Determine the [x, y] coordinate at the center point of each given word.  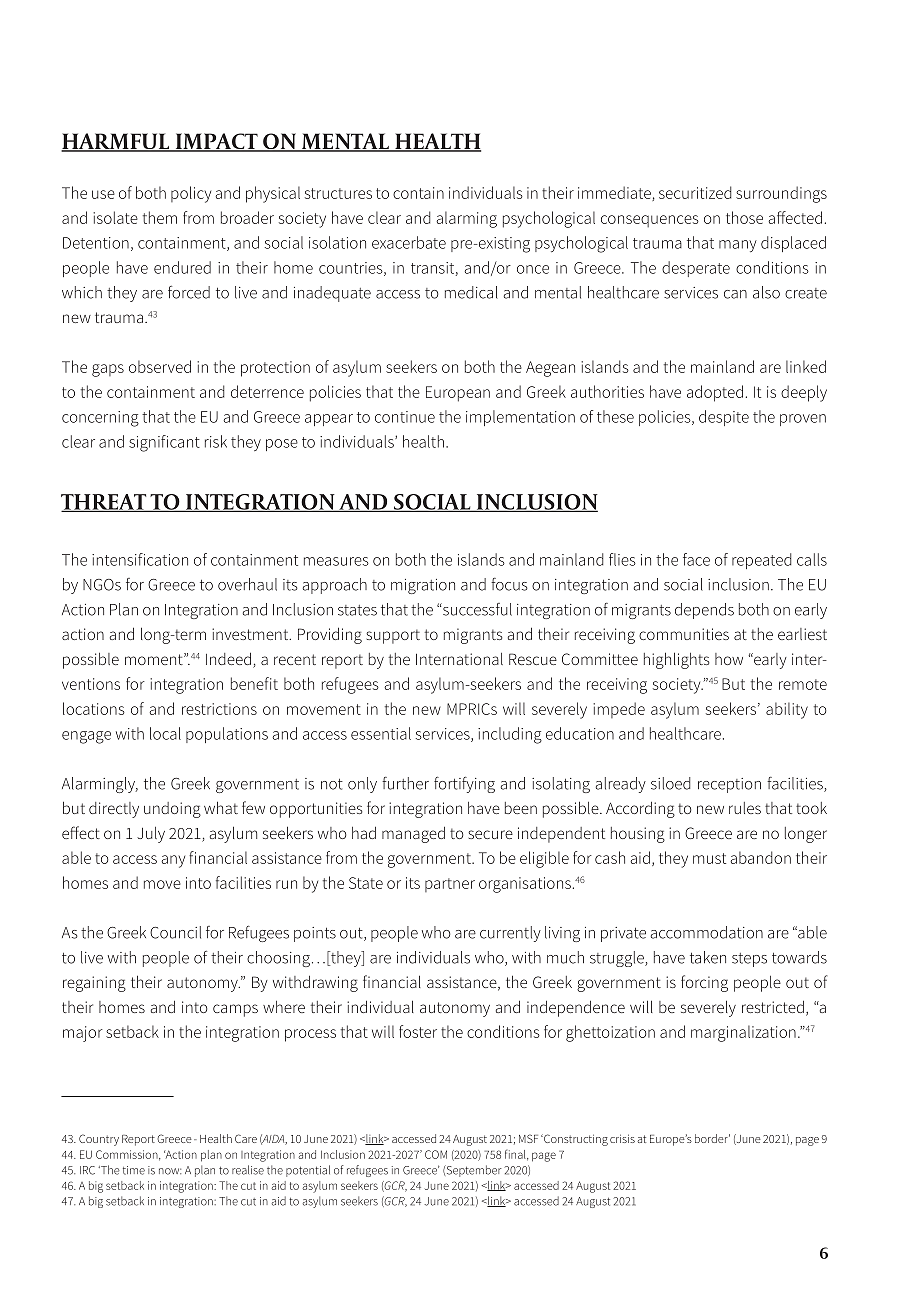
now [170, 1171]
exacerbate [409, 242]
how [729, 659]
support [393, 636]
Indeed [228, 658]
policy [191, 194]
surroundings [781, 194]
